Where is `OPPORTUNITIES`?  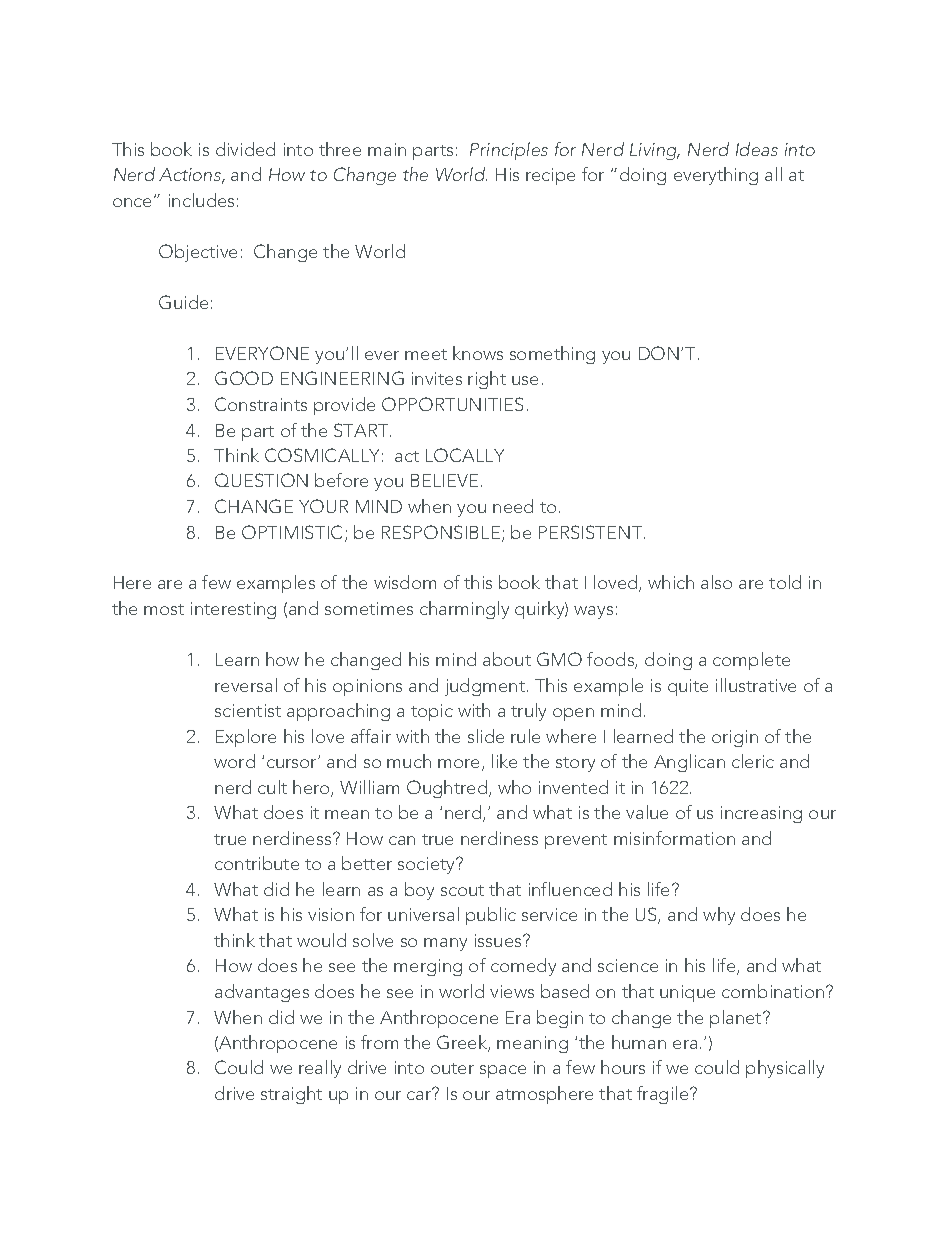
OPPORTUNITIES is located at coordinates (452, 404).
